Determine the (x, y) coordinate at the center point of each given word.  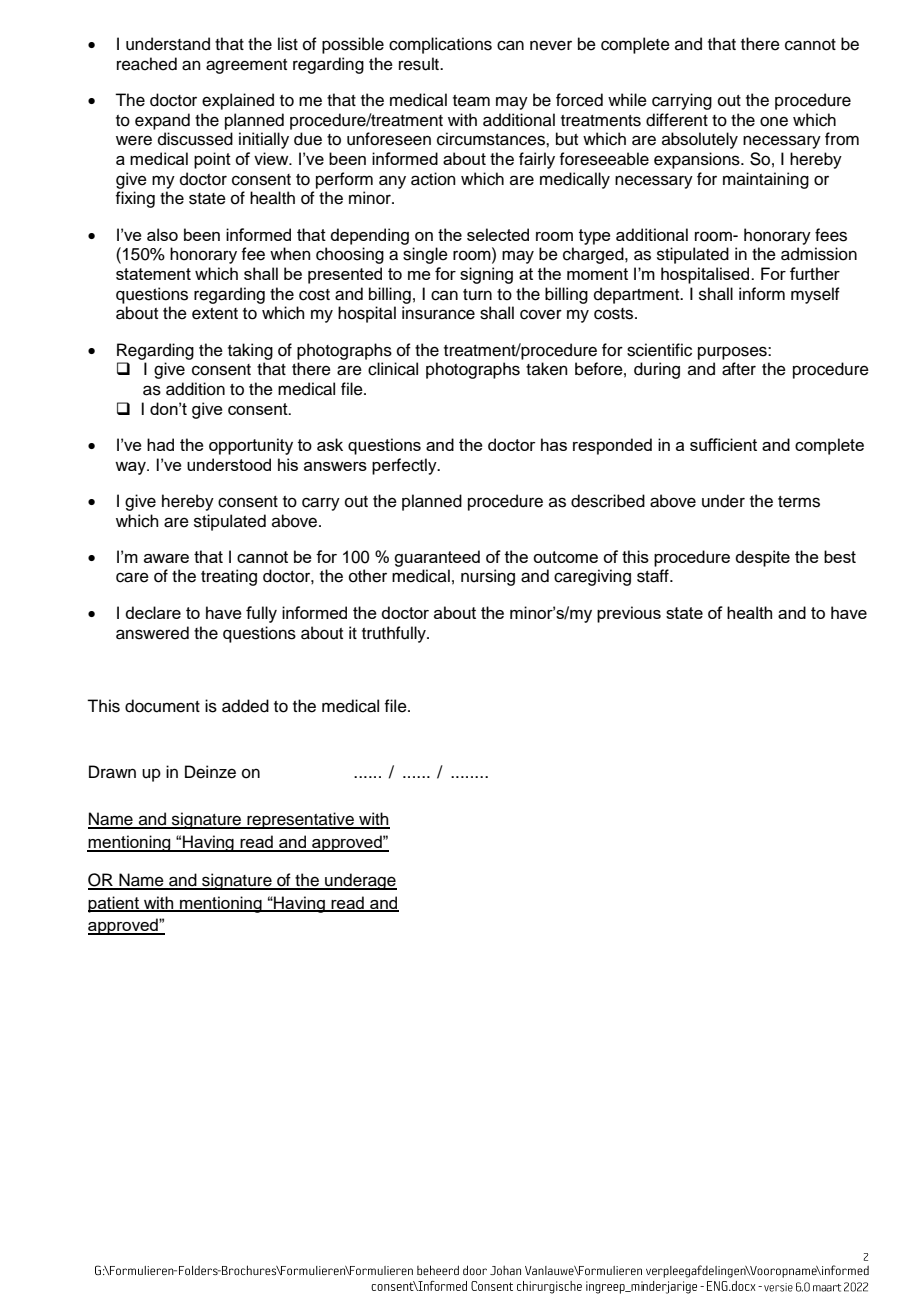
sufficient (723, 444)
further (815, 273)
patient (115, 904)
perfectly (405, 466)
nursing (488, 577)
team (471, 101)
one (774, 121)
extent (215, 314)
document (162, 706)
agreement (246, 66)
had (160, 444)
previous (629, 614)
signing (486, 275)
